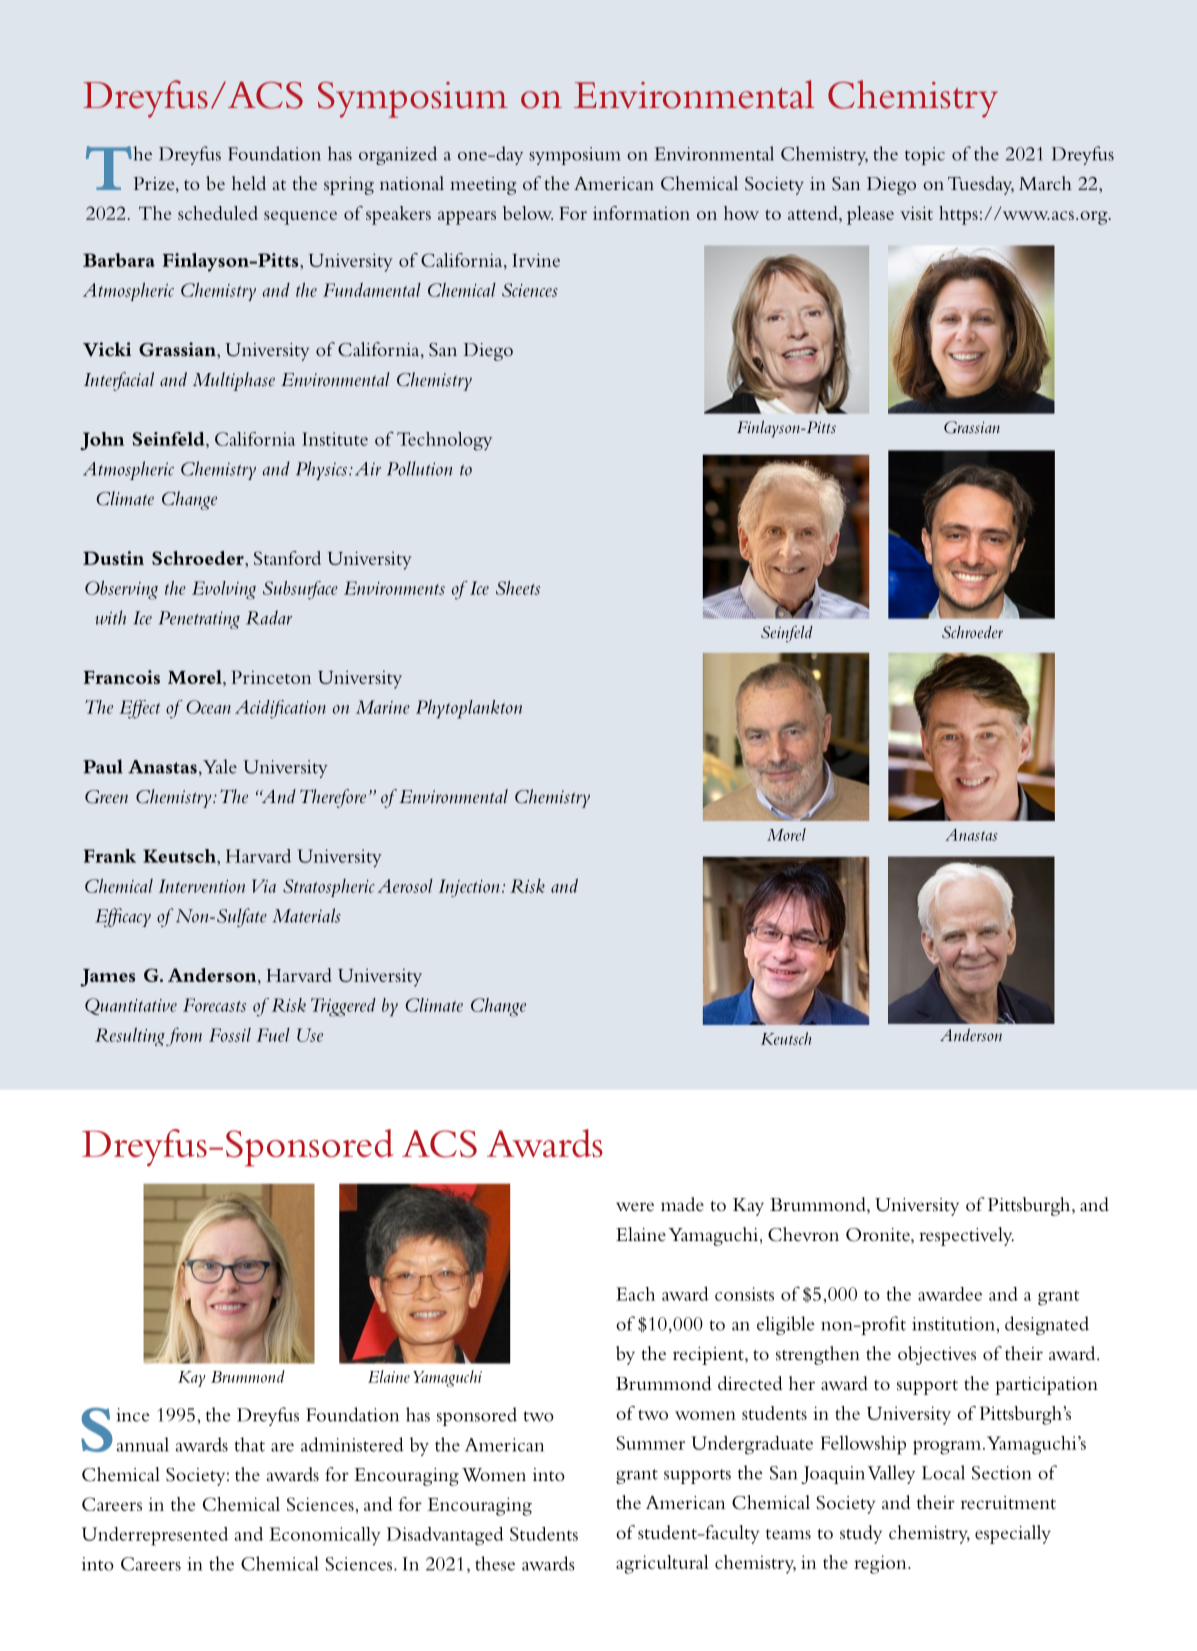 This screenshot has width=1197, height=1651. I want to click on these, so click(495, 1563).
